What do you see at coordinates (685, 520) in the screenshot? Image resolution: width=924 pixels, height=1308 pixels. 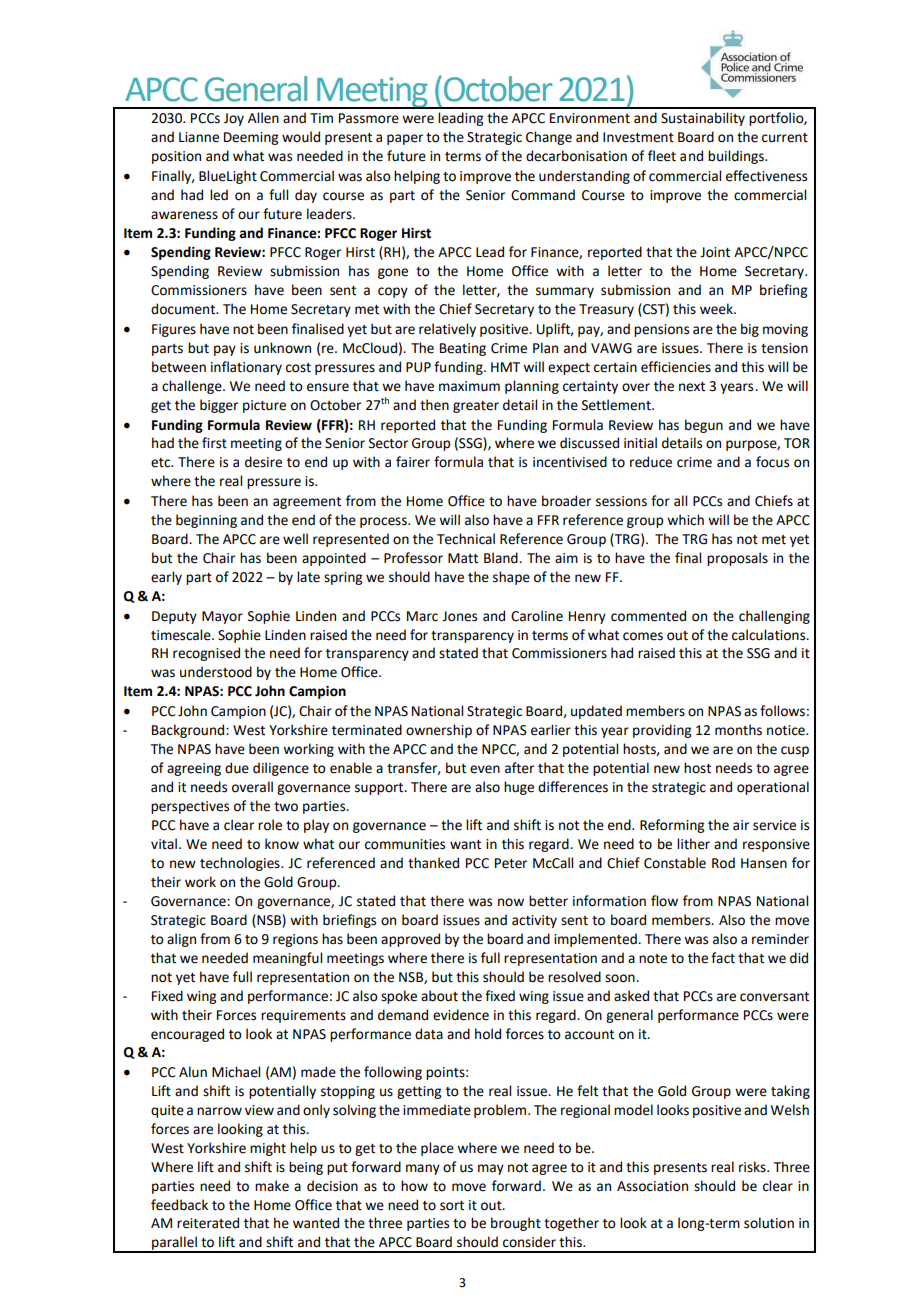 I see `which` at bounding box center [685, 520].
